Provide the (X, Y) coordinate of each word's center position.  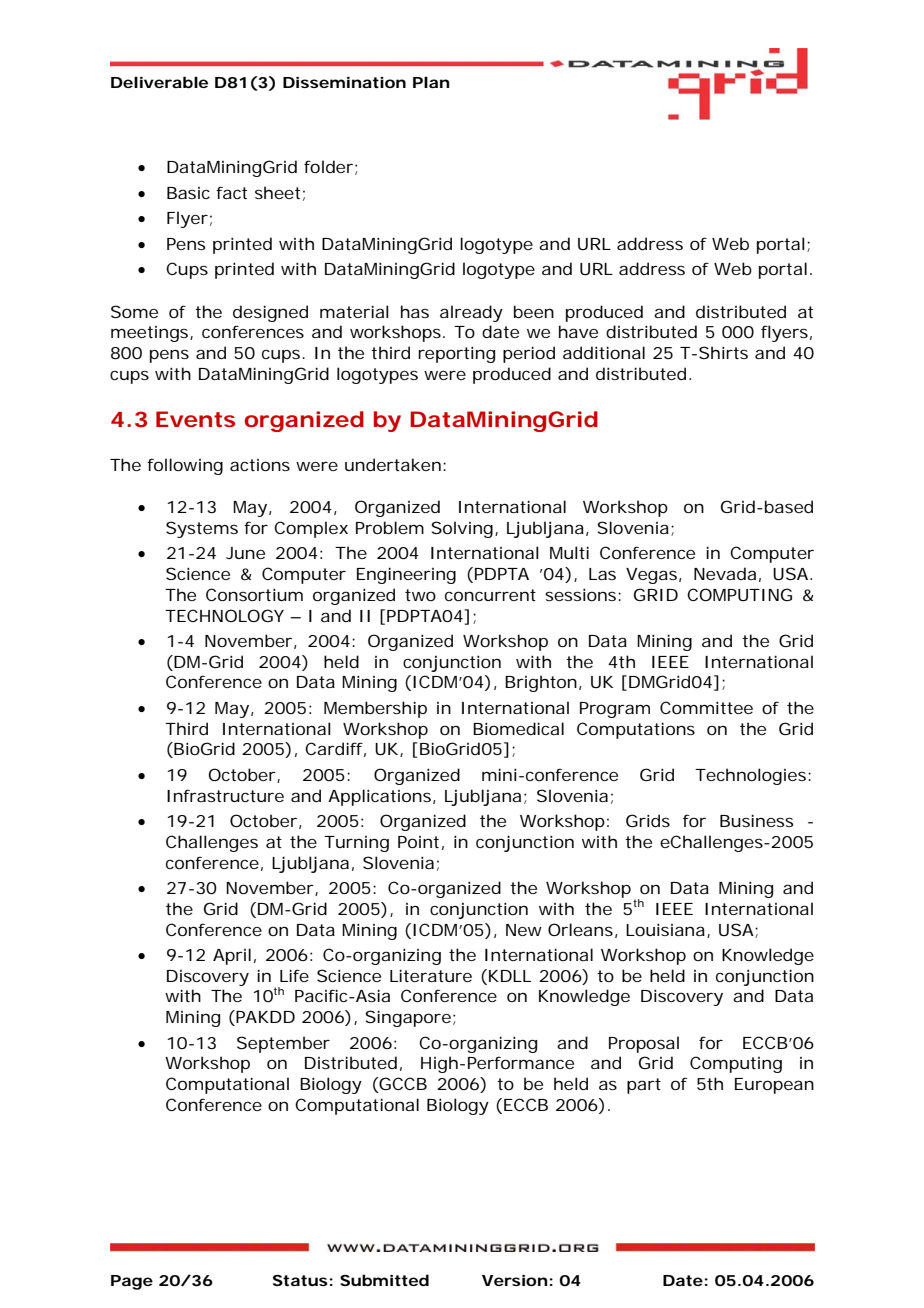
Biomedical (518, 728)
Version (514, 1280)
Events (195, 419)
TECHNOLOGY (224, 615)
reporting (456, 354)
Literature (431, 975)
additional (604, 352)
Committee (706, 707)
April (232, 956)
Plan (431, 82)
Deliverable (159, 82)
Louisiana (665, 929)
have (578, 331)
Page (132, 1282)
